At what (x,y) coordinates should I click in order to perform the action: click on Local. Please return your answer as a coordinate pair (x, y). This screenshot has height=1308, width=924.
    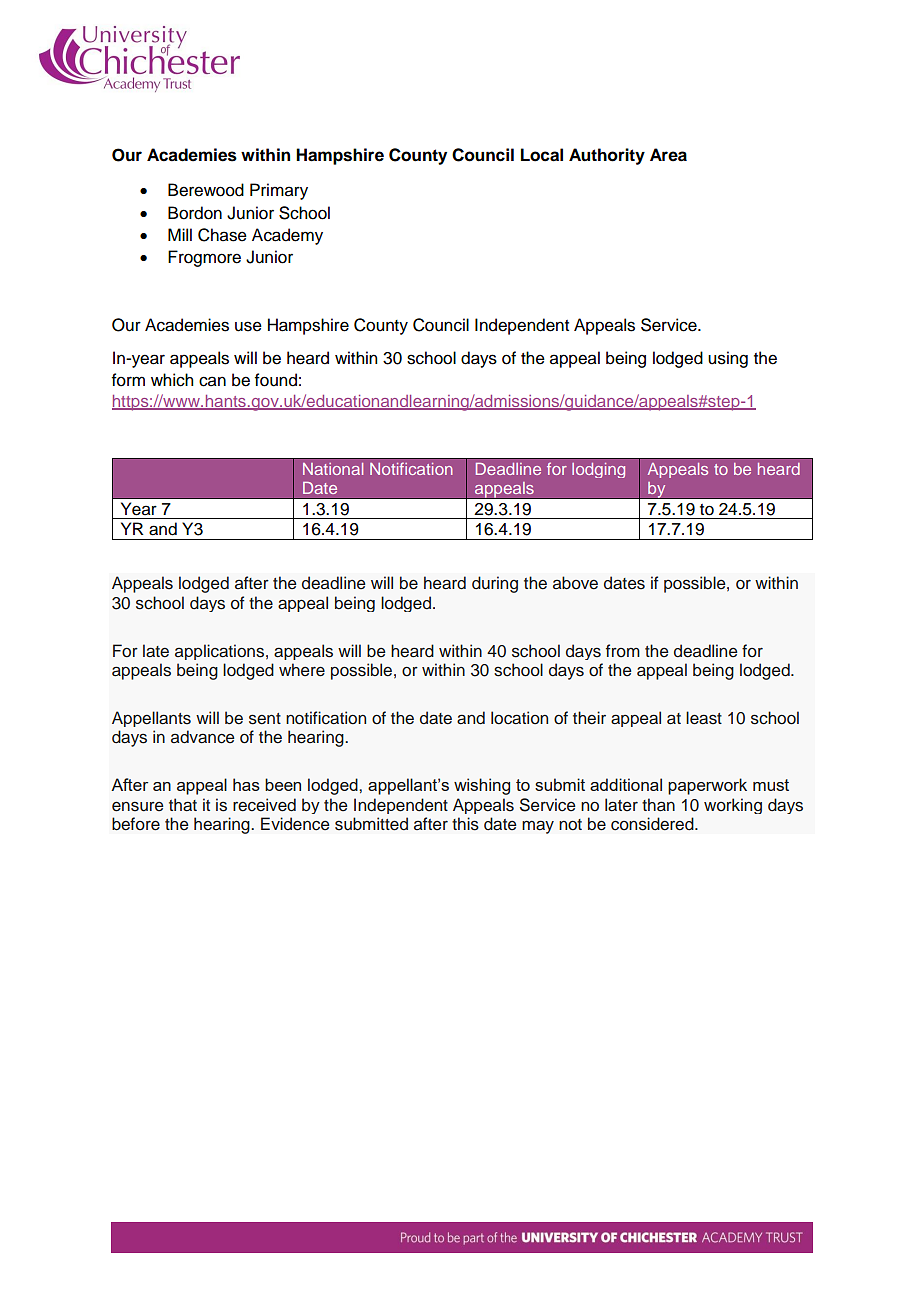
    Looking at the image, I should click on (542, 155).
